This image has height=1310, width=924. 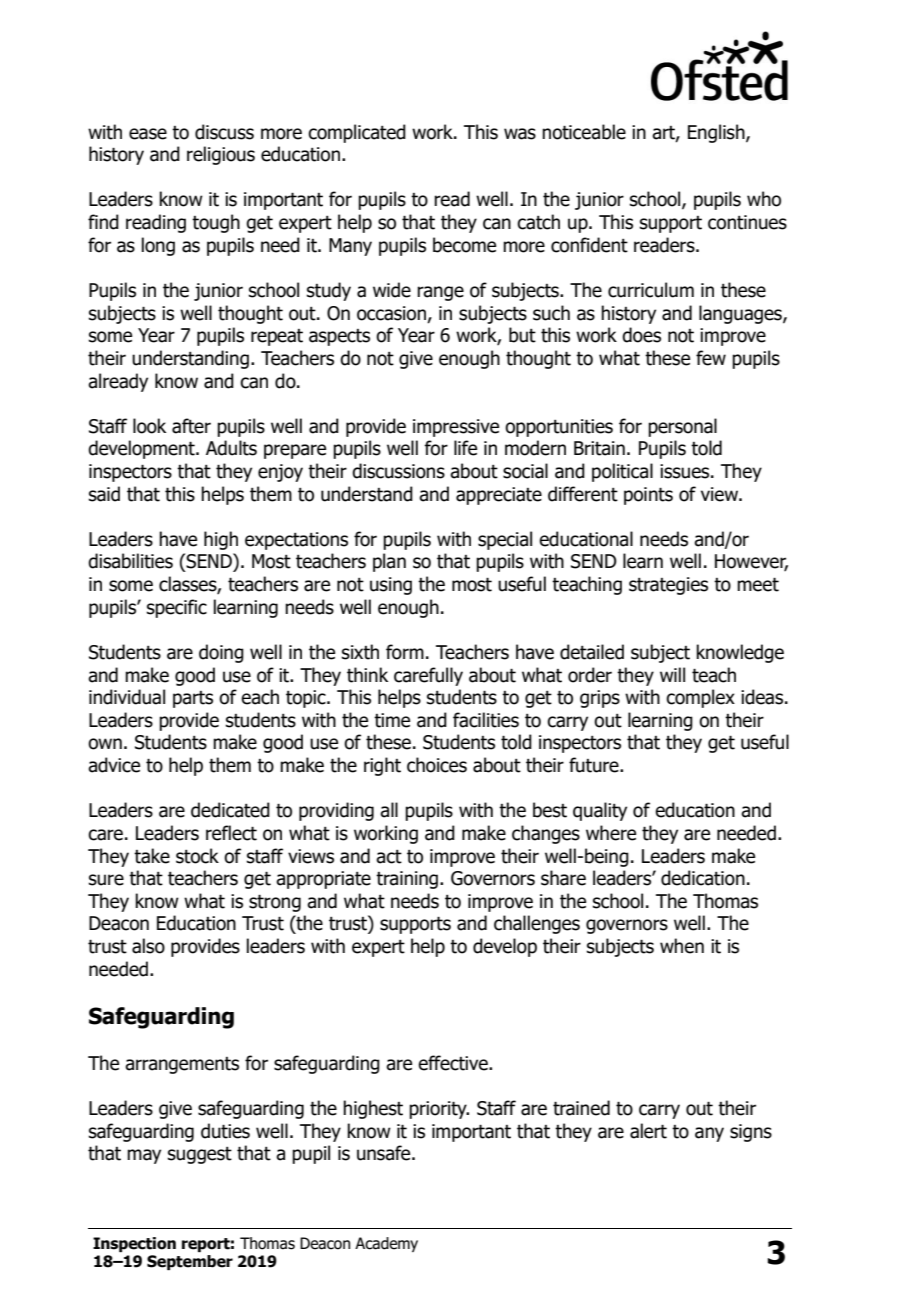 I want to click on parts, so click(x=193, y=699).
